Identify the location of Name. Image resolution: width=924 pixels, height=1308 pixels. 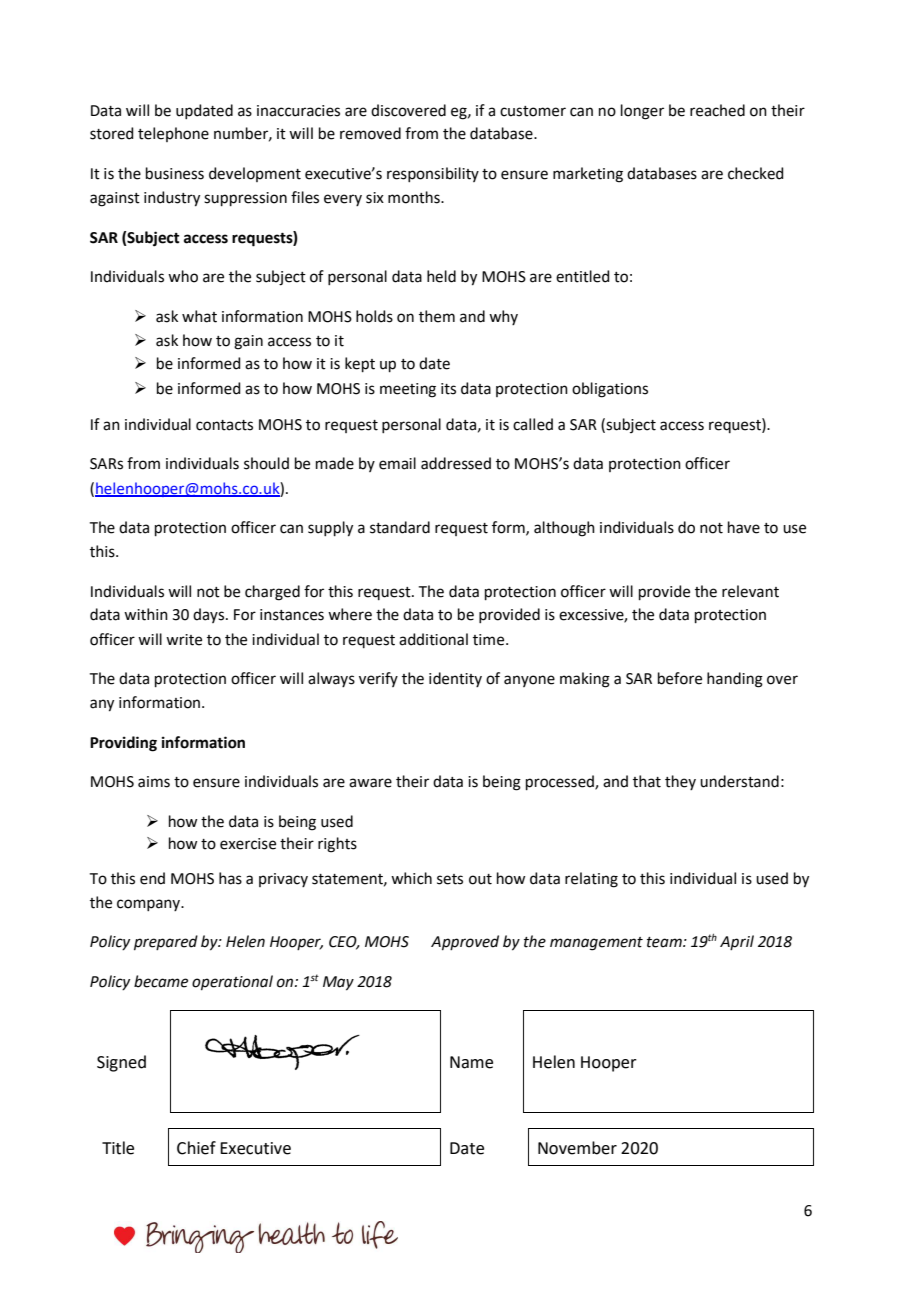
(471, 1062).
